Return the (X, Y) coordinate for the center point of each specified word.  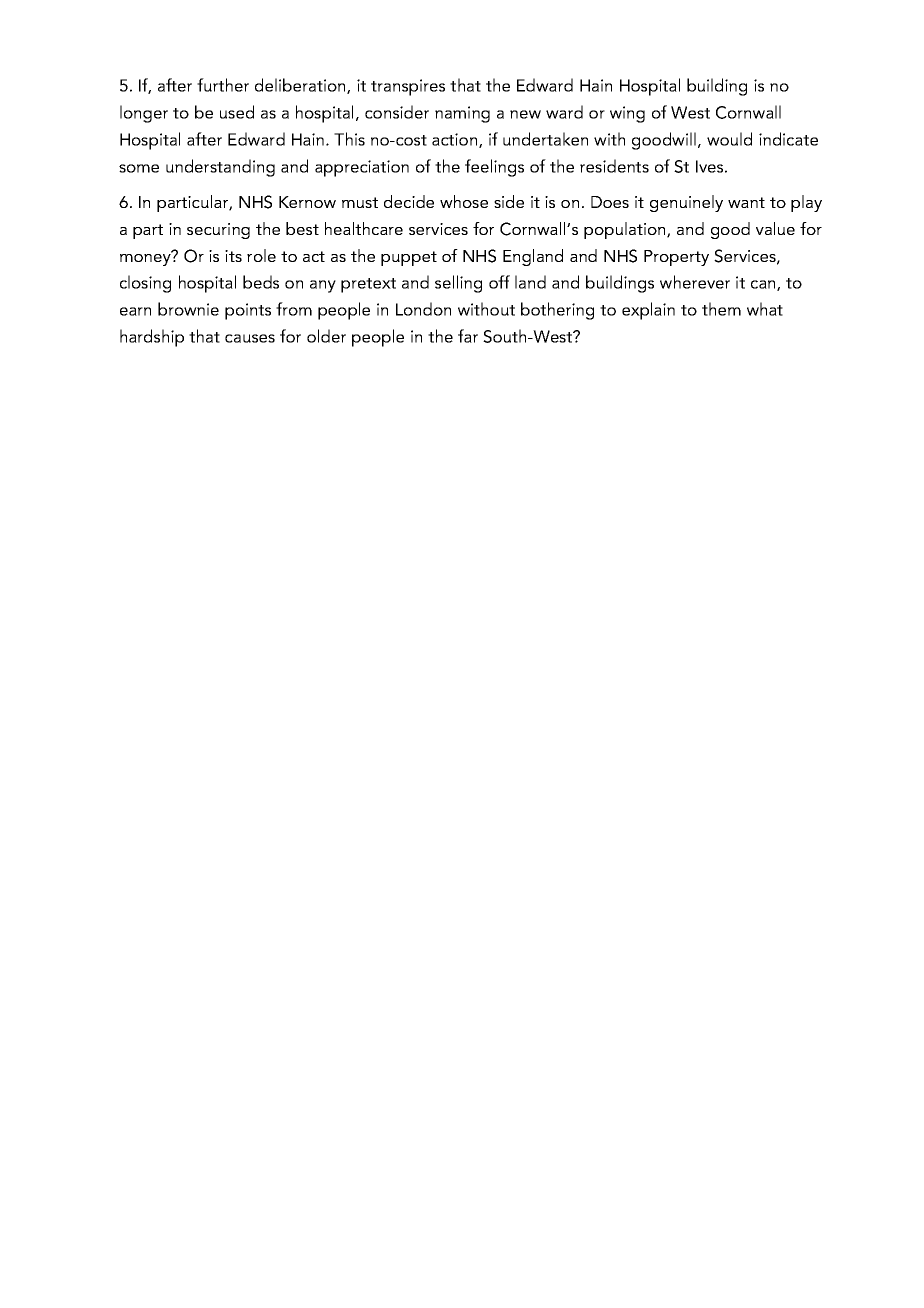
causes (250, 338)
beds (261, 282)
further (223, 85)
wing (627, 114)
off (499, 282)
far (468, 336)
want (746, 202)
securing (218, 231)
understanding (220, 168)
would (729, 139)
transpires (408, 87)
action (456, 140)
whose (464, 201)
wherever (695, 282)
